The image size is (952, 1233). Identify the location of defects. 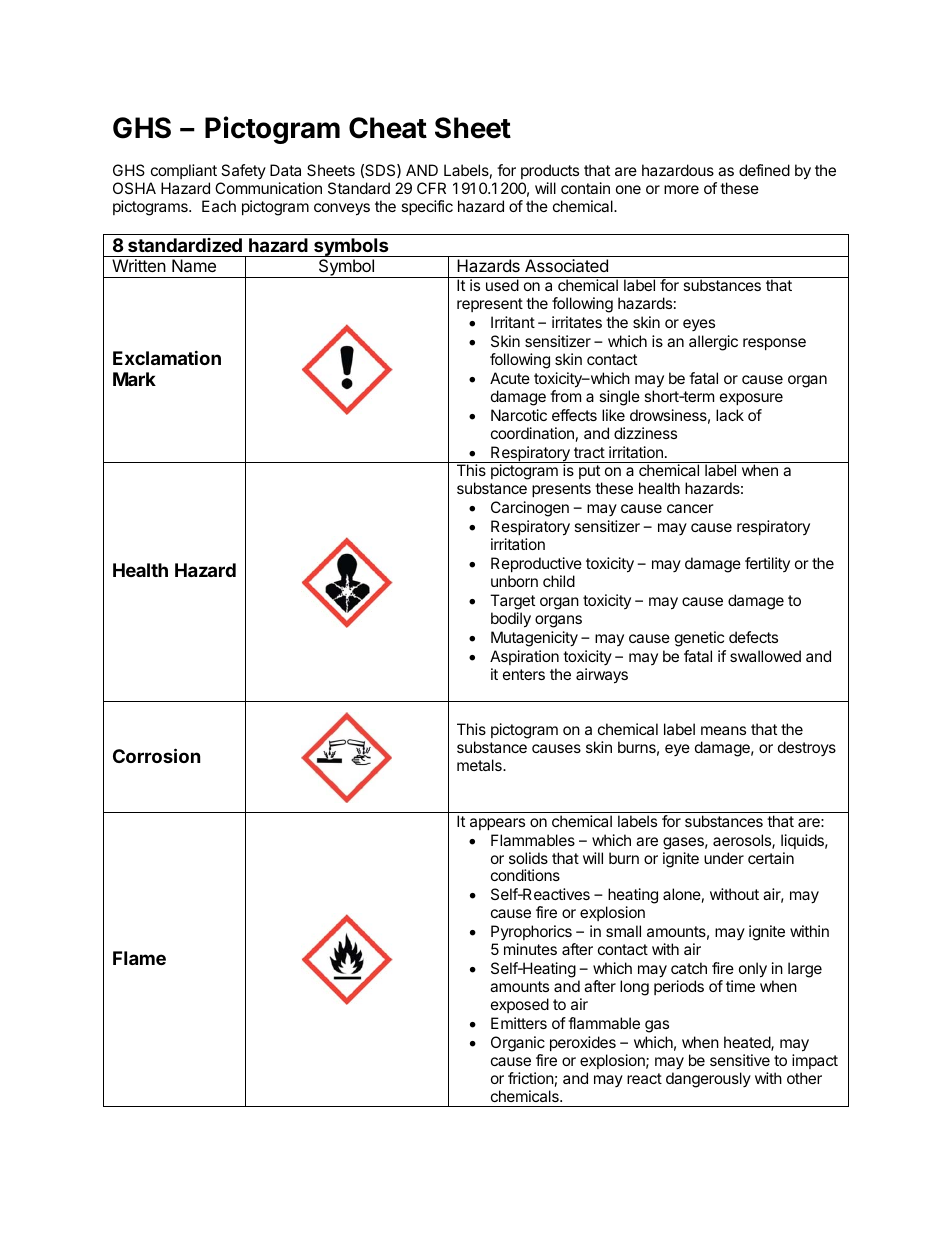
(753, 637).
